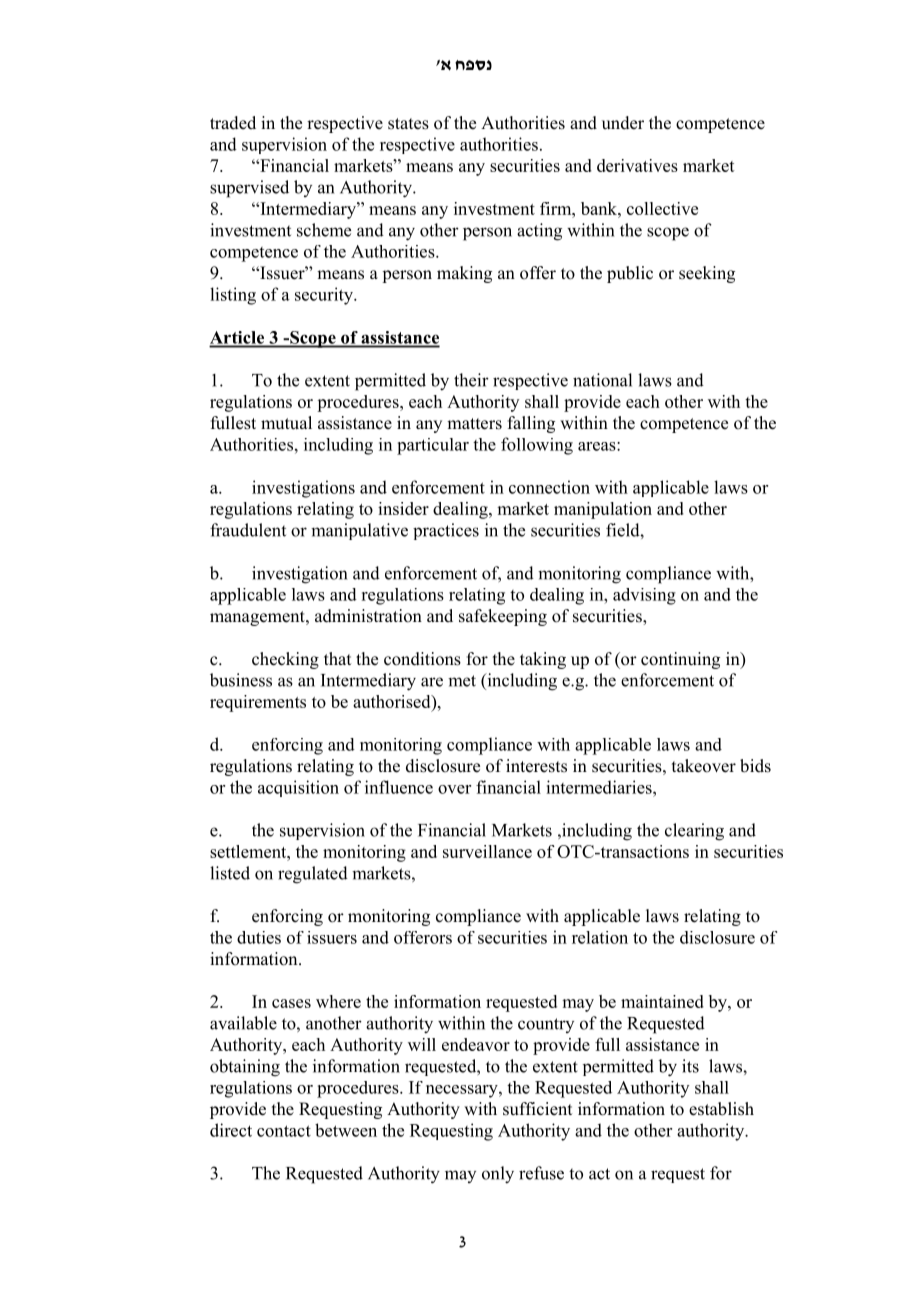  I want to click on continuing, so click(680, 660).
